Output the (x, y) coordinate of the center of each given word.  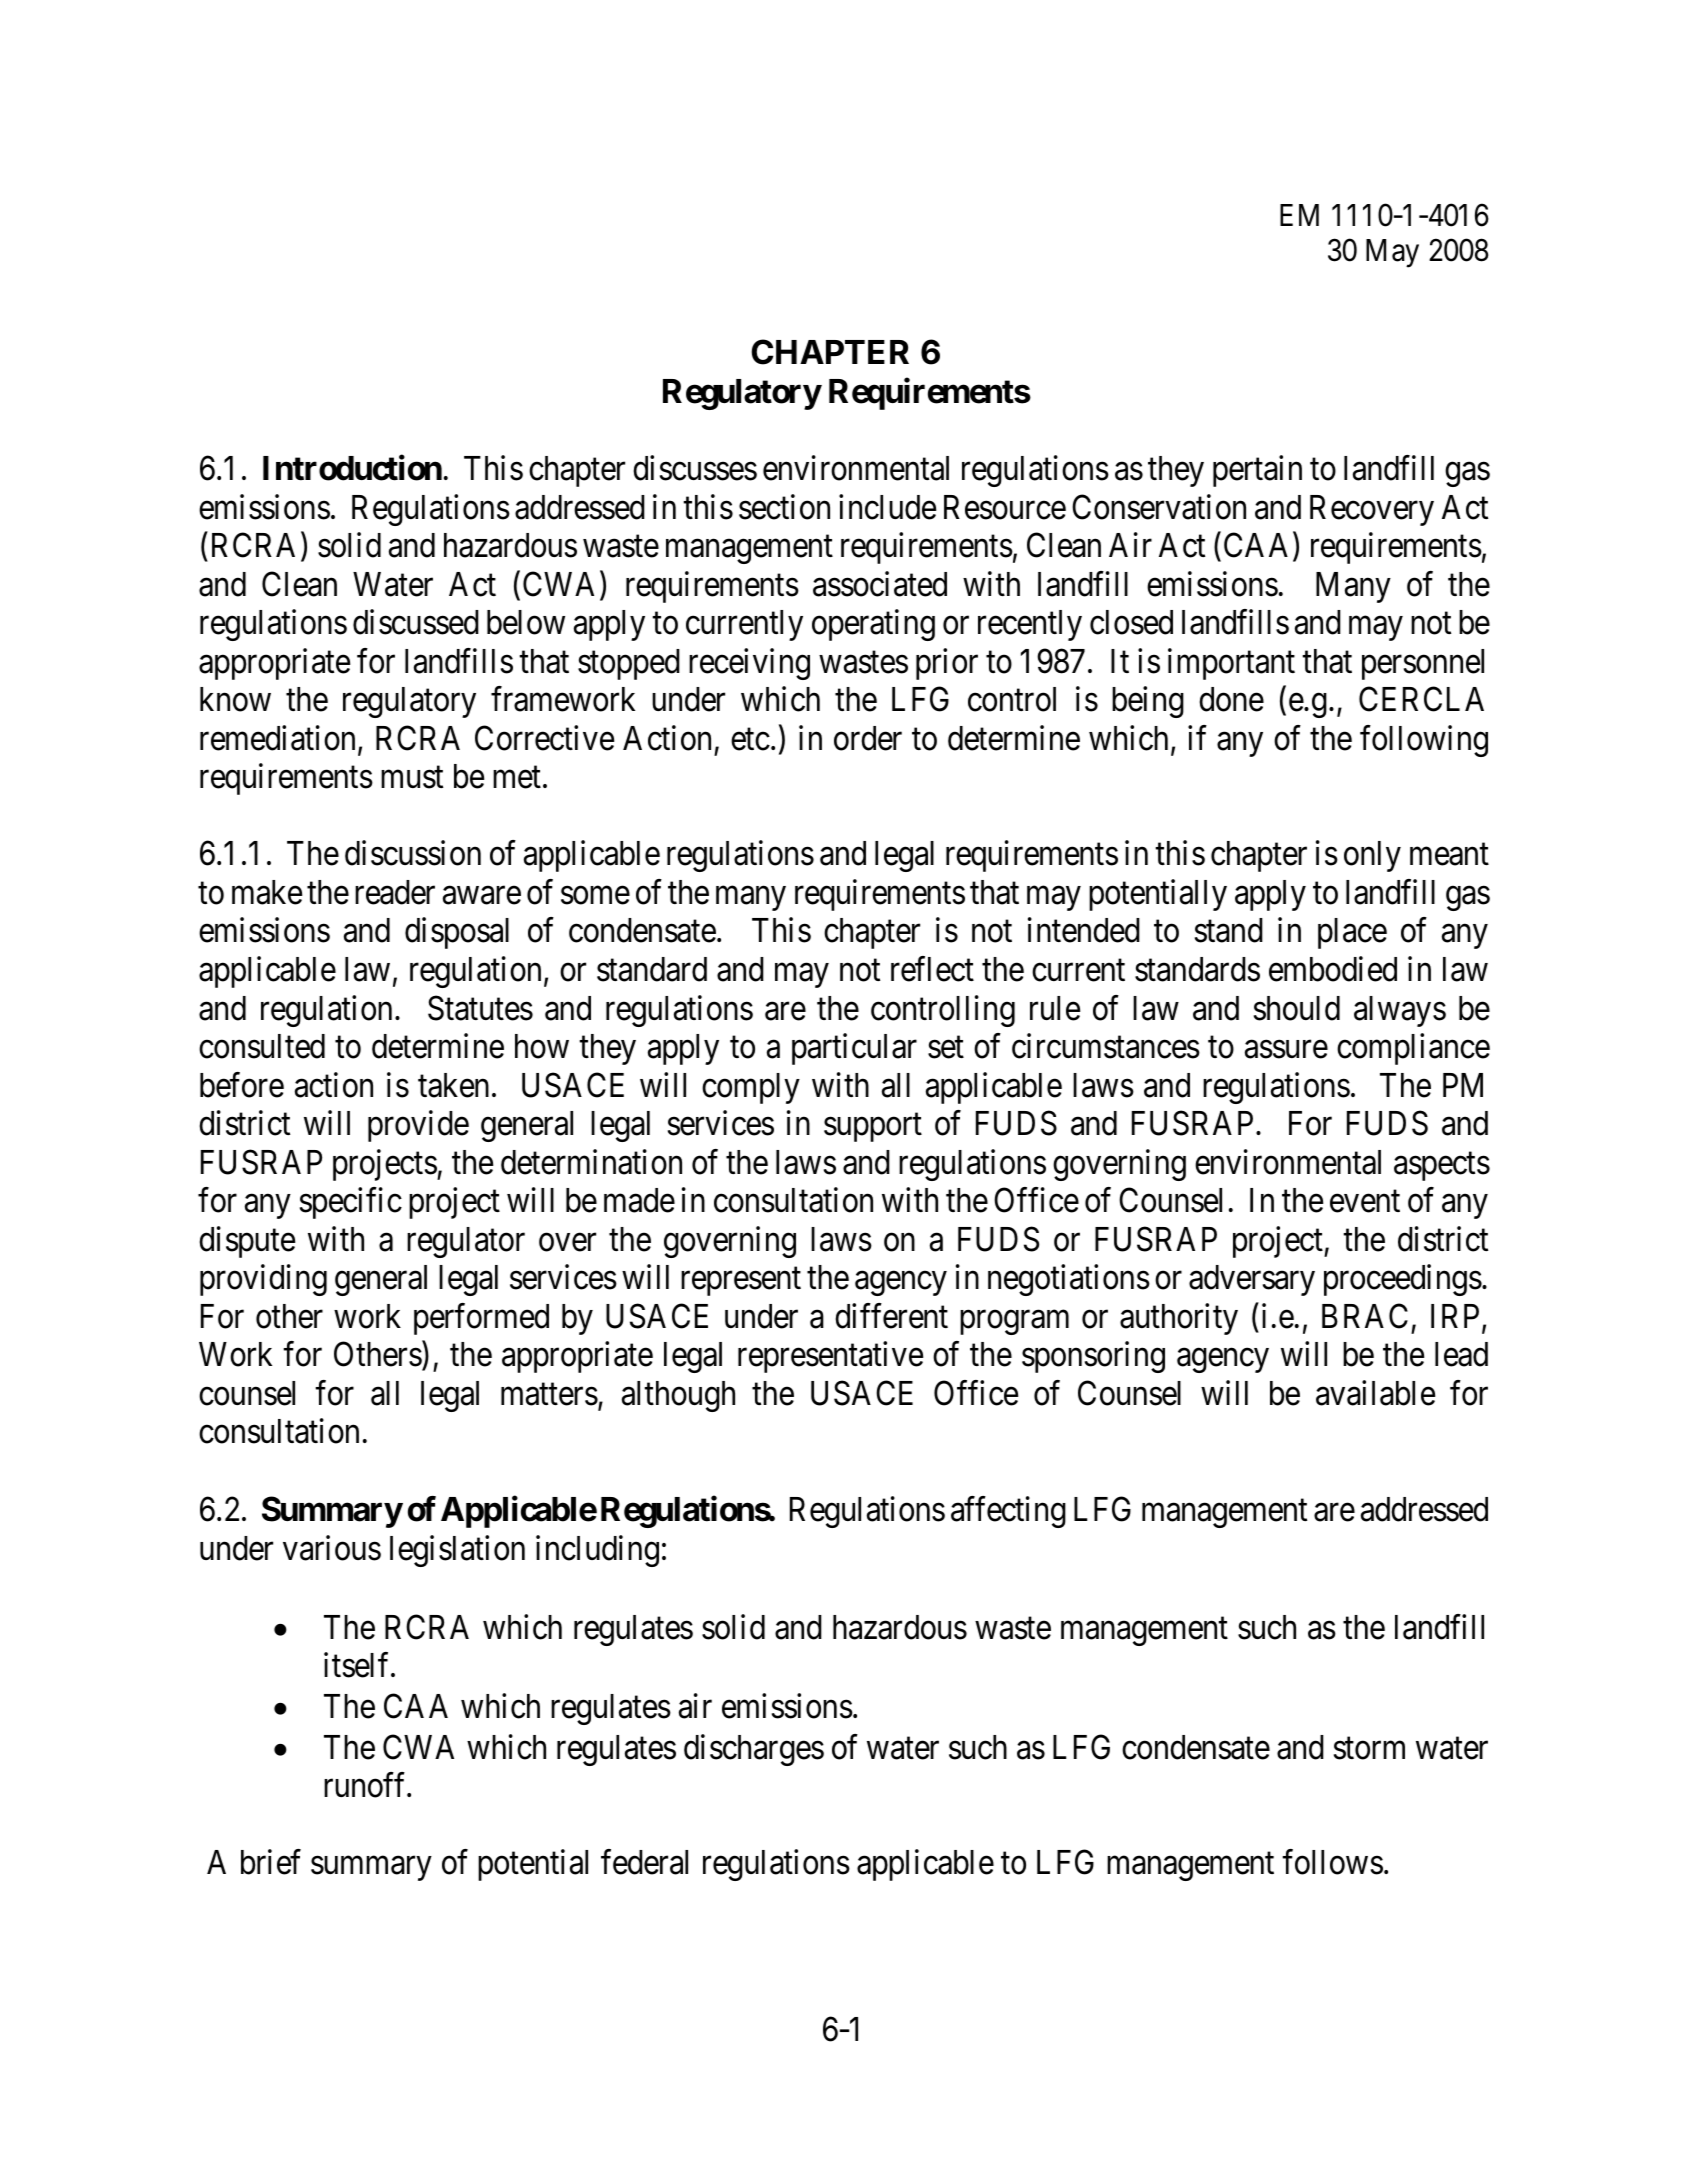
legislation (457, 1551)
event (1365, 1202)
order (868, 738)
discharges (754, 1750)
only (1372, 856)
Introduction (352, 468)
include (887, 507)
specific (351, 1203)
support (873, 1128)
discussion (413, 853)
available (1375, 1393)
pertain (1257, 471)
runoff (366, 1785)
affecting (1008, 1512)
